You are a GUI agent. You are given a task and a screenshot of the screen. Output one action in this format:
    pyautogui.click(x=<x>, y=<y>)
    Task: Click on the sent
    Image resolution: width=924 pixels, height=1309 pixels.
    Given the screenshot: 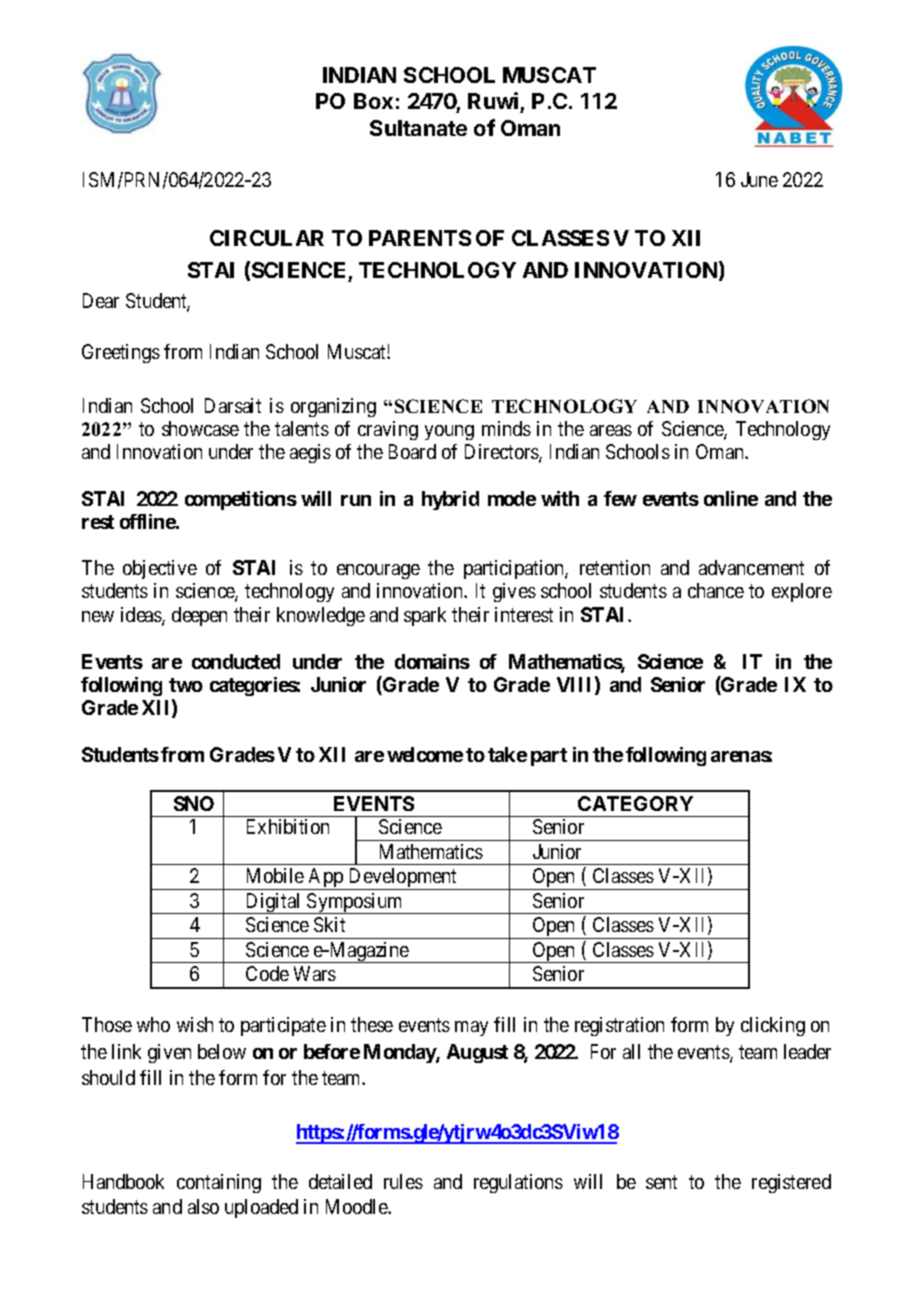 What is the action you would take?
    pyautogui.click(x=661, y=1182)
